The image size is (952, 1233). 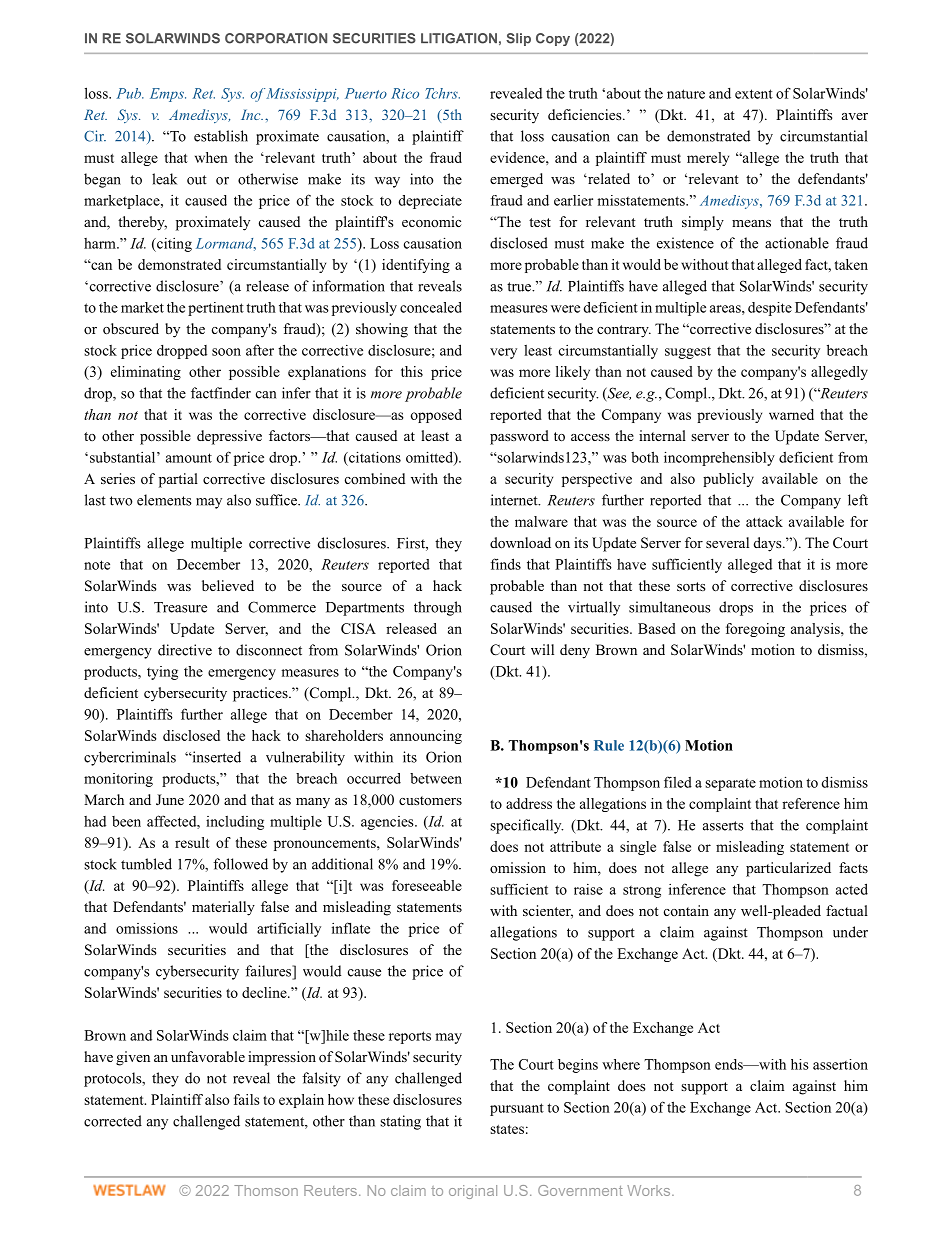 What do you see at coordinates (730, 785) in the page?
I see `separate` at bounding box center [730, 785].
